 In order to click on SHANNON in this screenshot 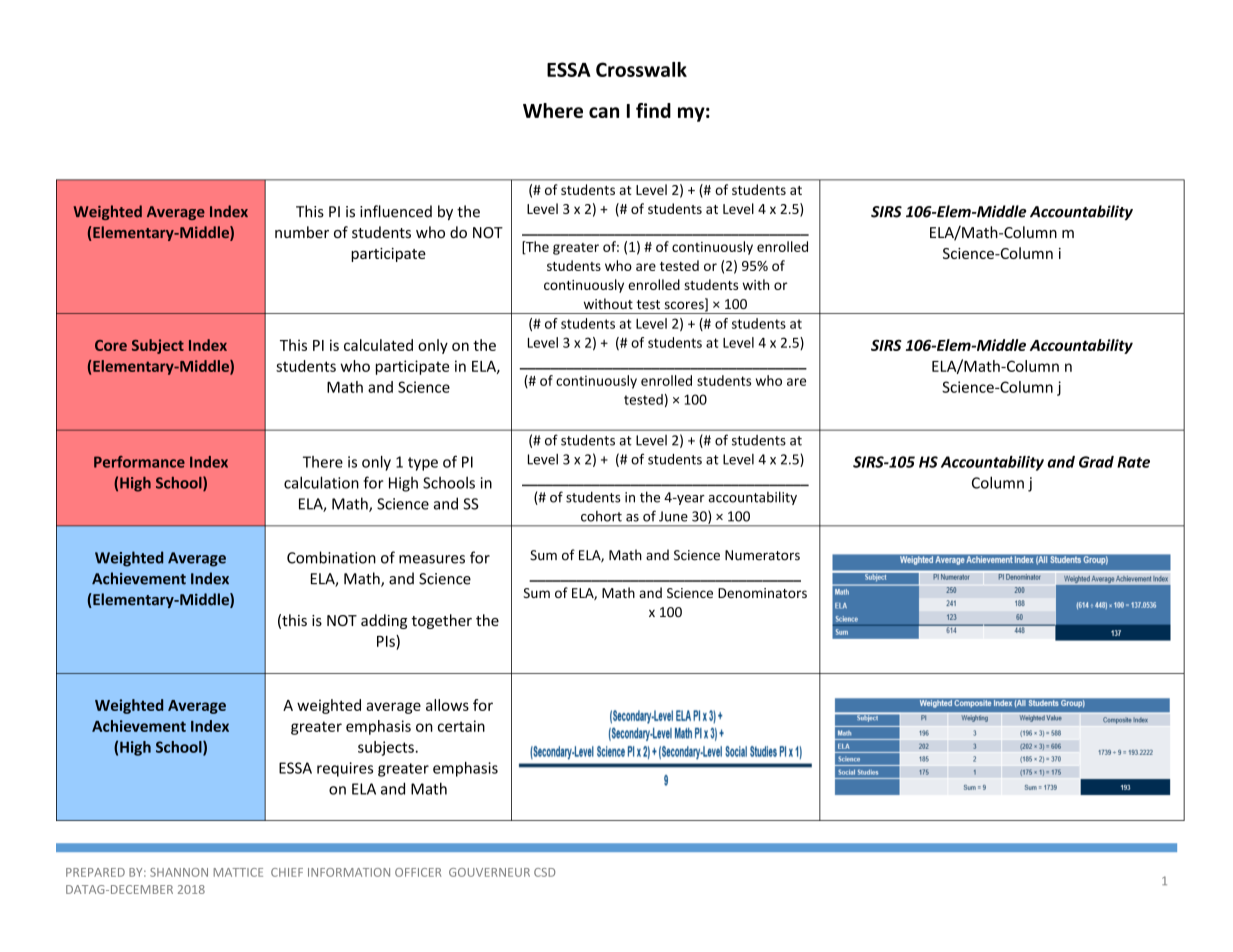, I will do `click(179, 872)`.
